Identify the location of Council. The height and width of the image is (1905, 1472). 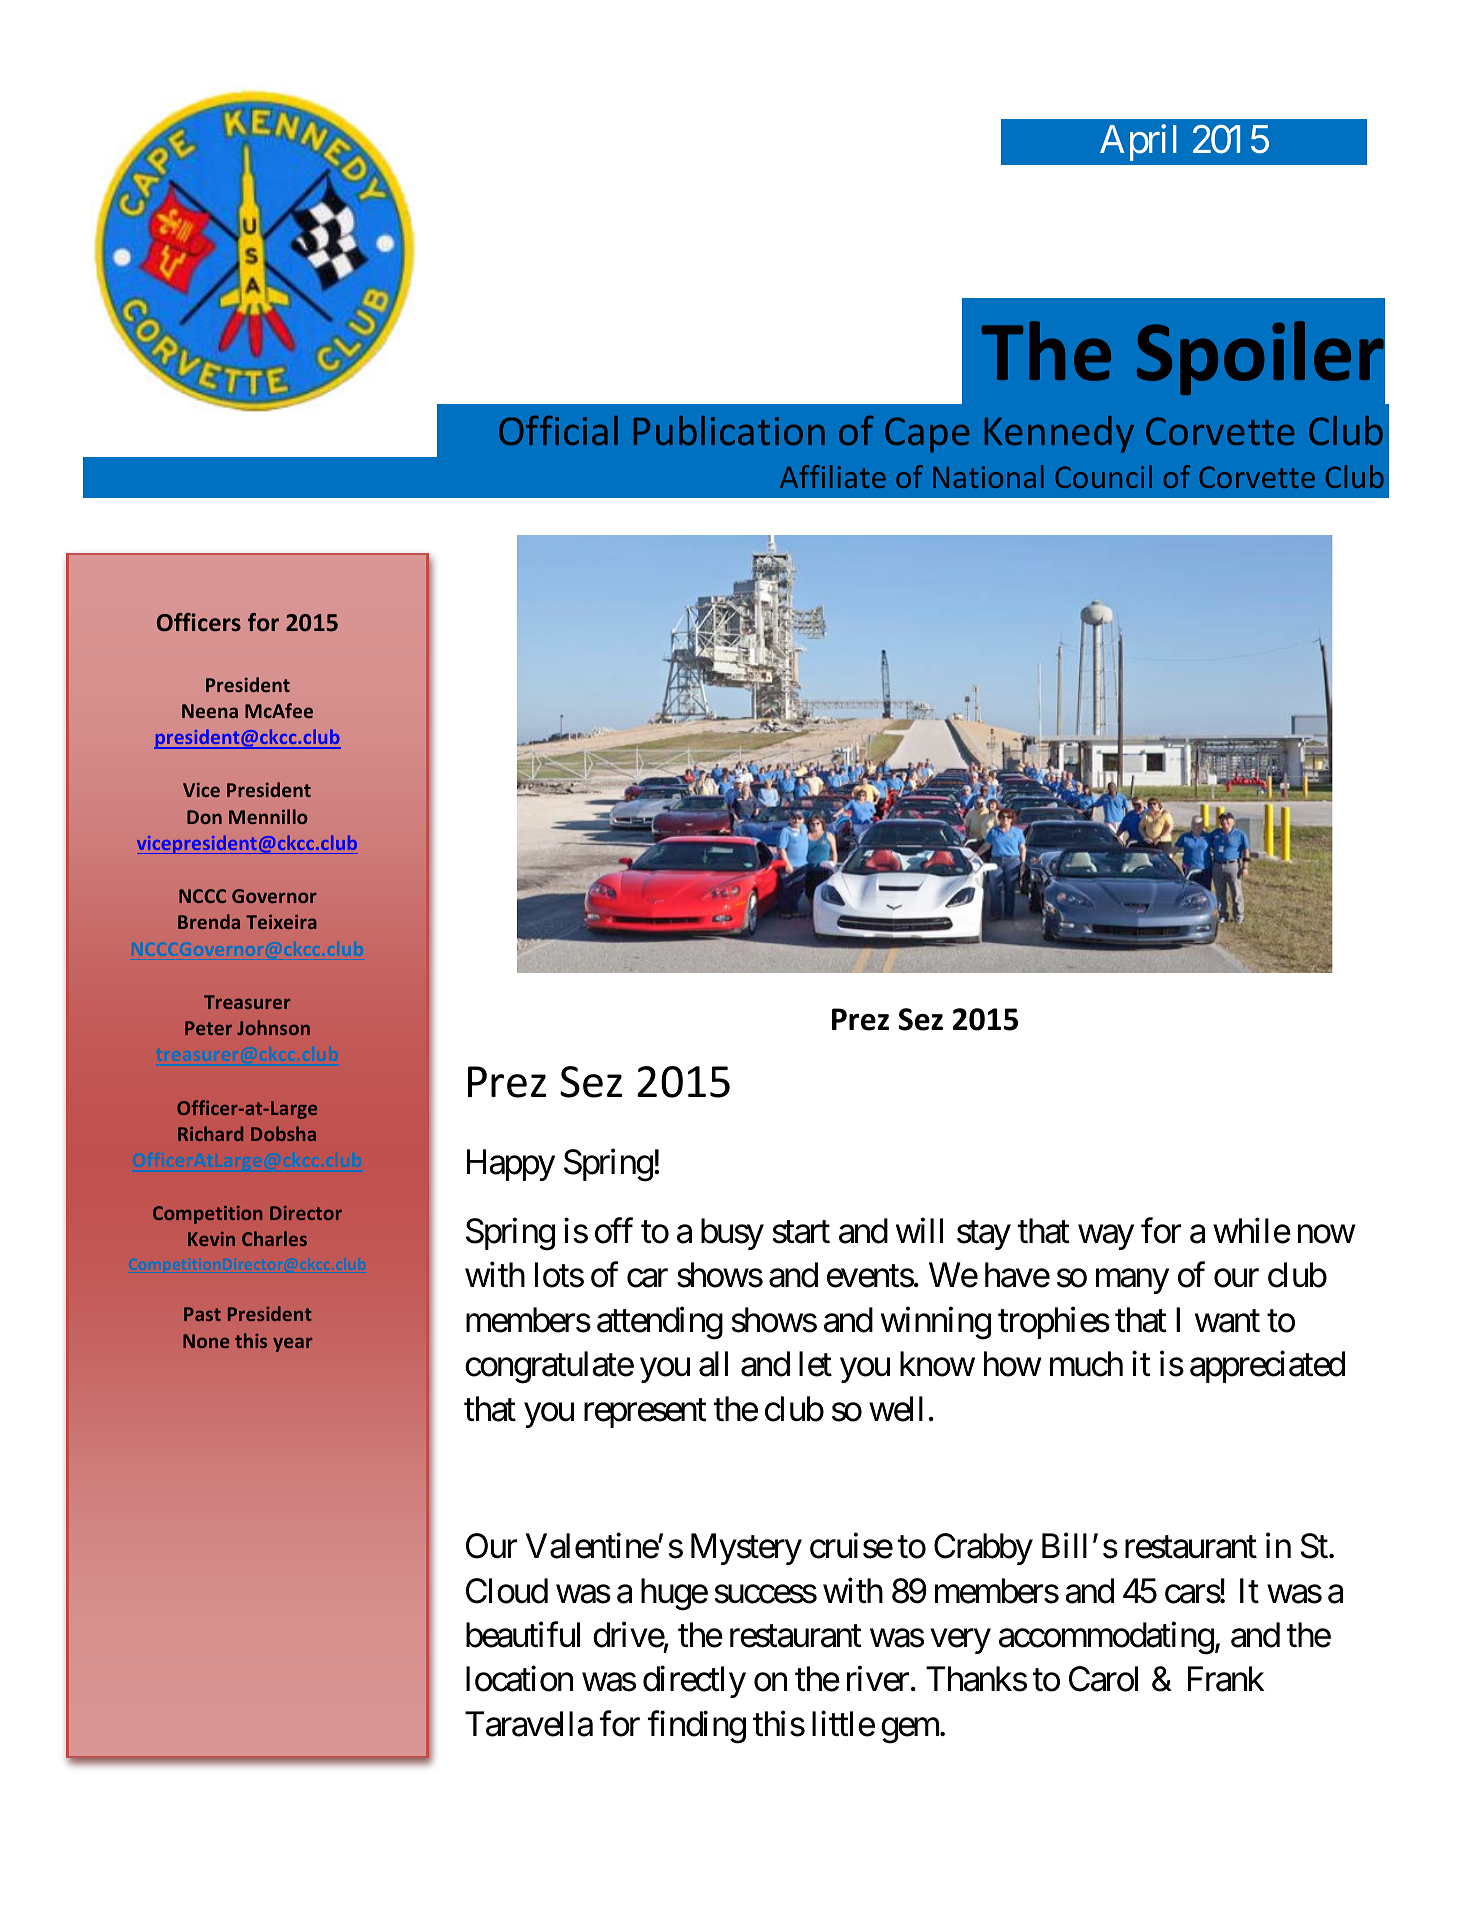
(1103, 476).
